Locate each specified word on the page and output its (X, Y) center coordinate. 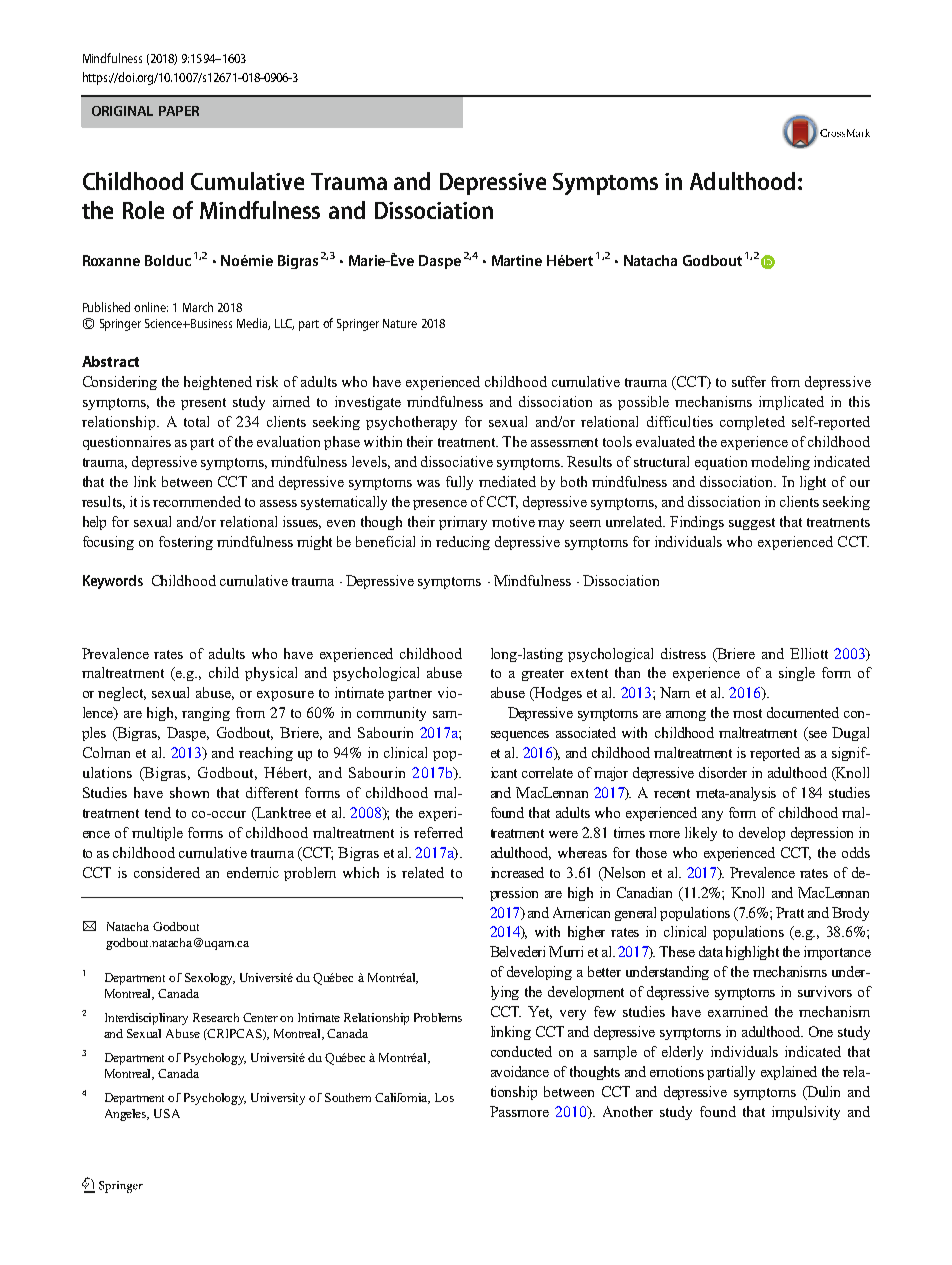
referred (438, 832)
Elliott (809, 653)
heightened (218, 383)
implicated (791, 403)
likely (701, 834)
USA (167, 1113)
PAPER (179, 111)
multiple (157, 834)
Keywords (113, 582)
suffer (749, 381)
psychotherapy (411, 423)
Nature (400, 323)
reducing (463, 543)
